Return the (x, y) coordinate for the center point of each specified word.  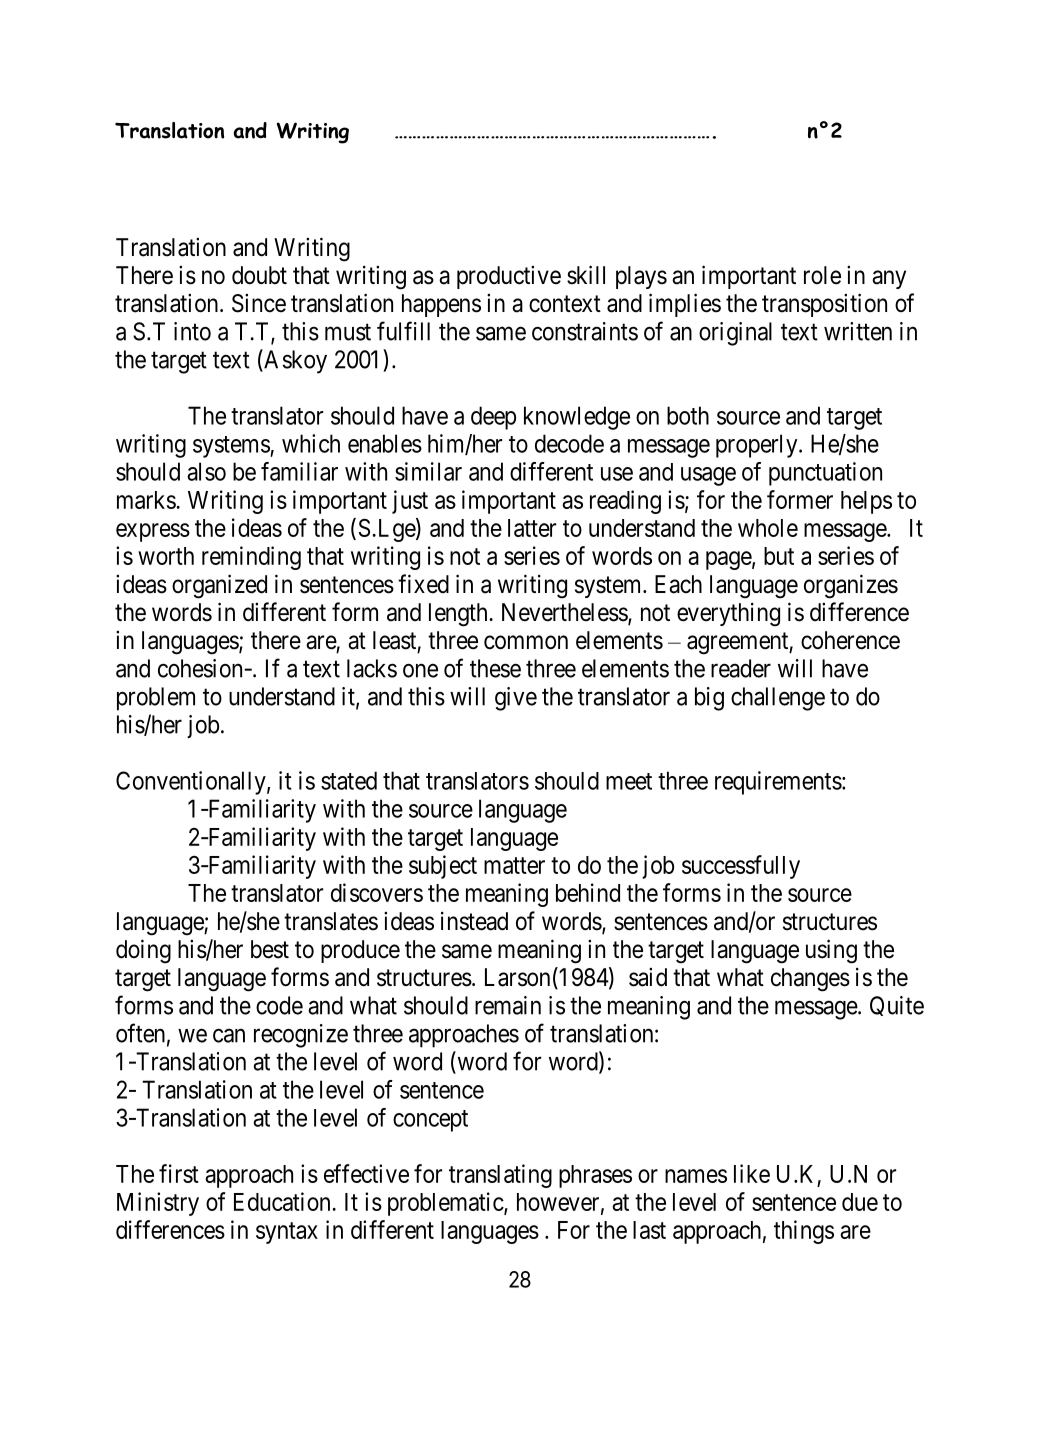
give (516, 699)
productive (509, 277)
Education (283, 1201)
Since (259, 303)
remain (508, 1005)
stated (349, 780)
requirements (778, 783)
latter (532, 528)
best (270, 949)
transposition (824, 305)
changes (810, 980)
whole (768, 528)
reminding (251, 558)
